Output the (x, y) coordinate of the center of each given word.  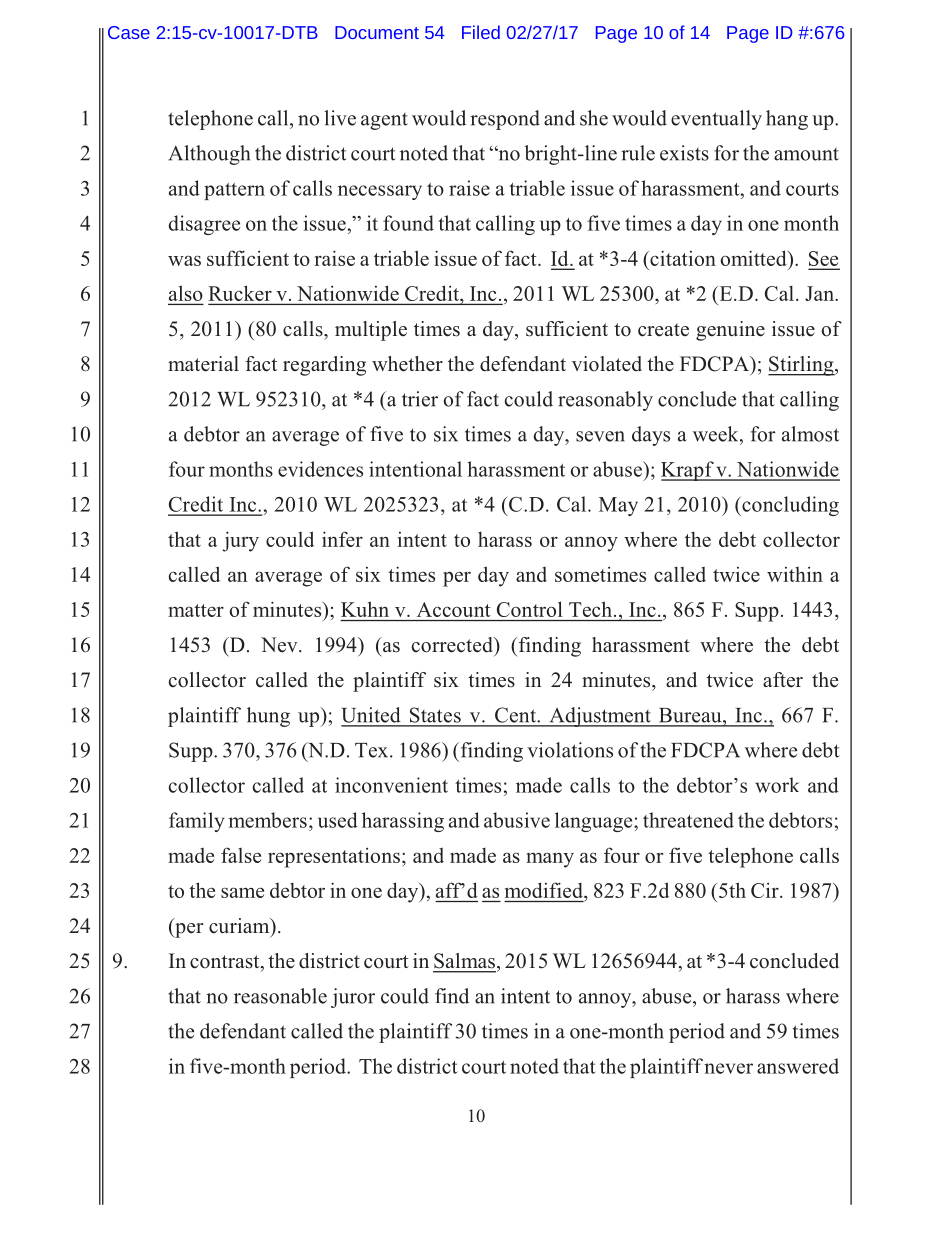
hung (268, 717)
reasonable (280, 996)
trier (420, 399)
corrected (453, 645)
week (717, 434)
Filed (481, 32)
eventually (716, 120)
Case (129, 32)
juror (353, 998)
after (783, 680)
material (203, 364)
